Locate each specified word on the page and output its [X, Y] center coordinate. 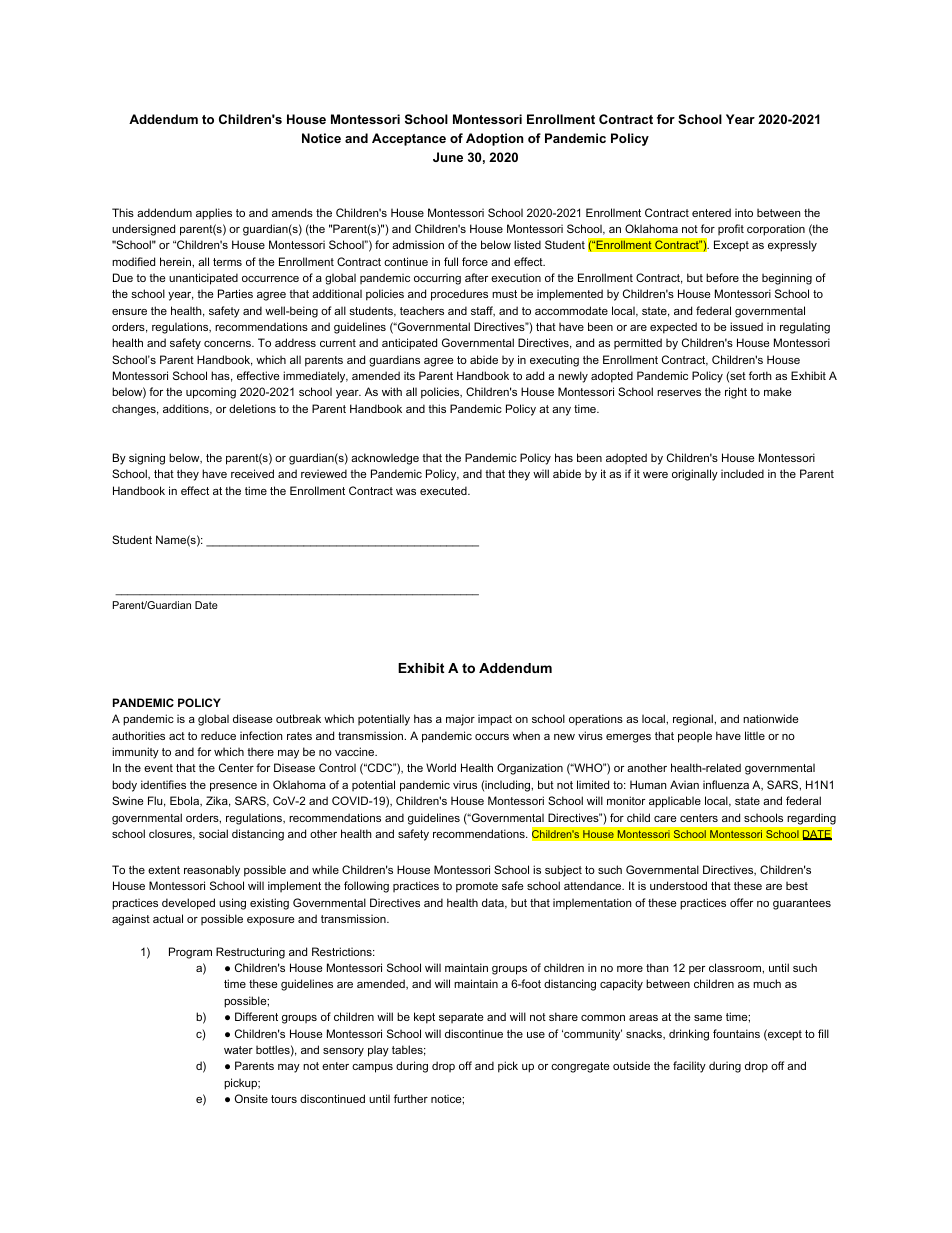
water [238, 1050]
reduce [218, 735]
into [744, 212]
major [460, 720]
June [448, 157]
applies [214, 214]
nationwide [770, 718]
